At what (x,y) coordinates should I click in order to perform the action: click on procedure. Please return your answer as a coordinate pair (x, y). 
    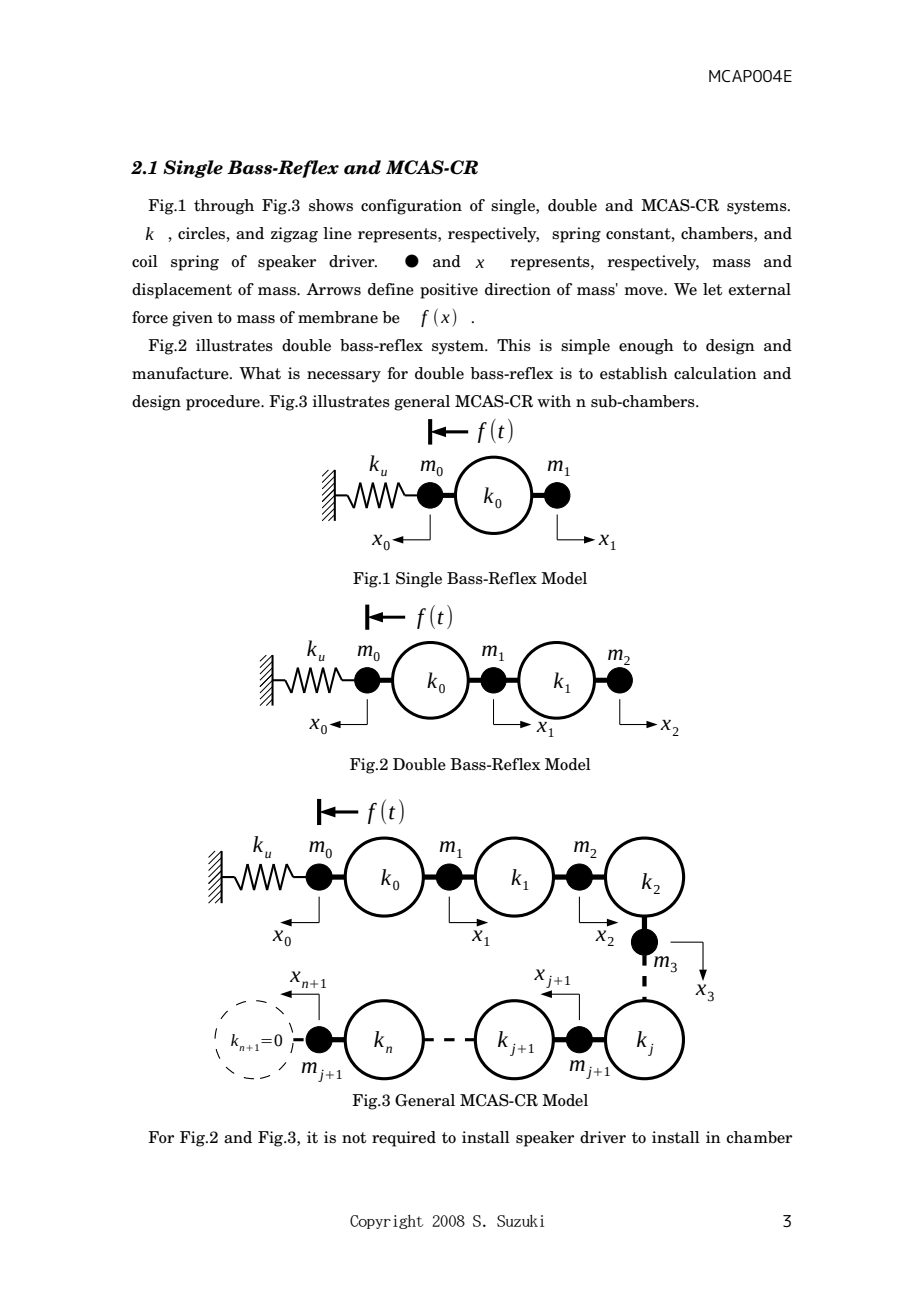
    Looking at the image, I should click on (224, 403).
